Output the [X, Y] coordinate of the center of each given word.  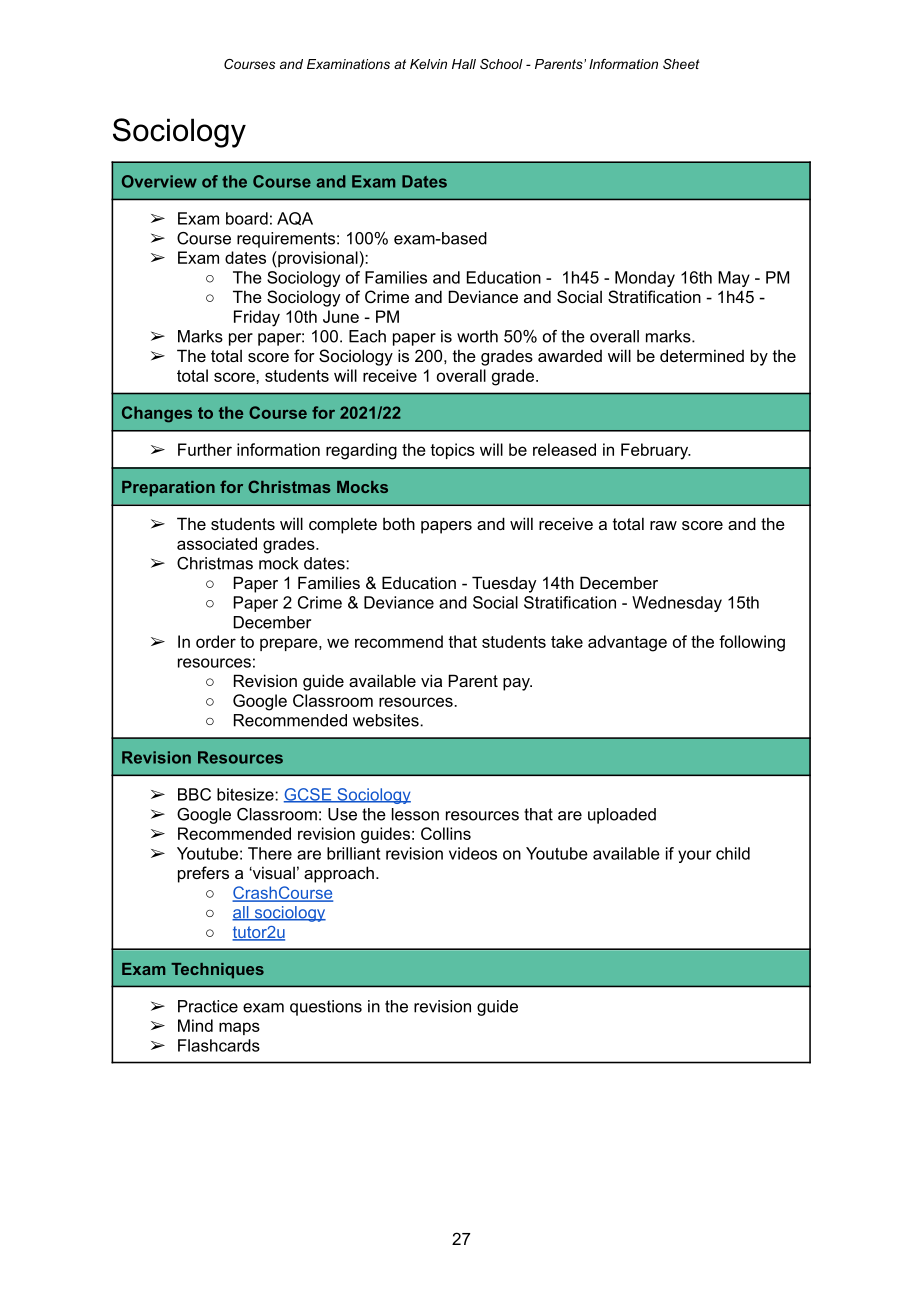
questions [326, 1008]
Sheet [681, 64]
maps [239, 1028]
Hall [464, 64]
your [694, 856]
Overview [159, 181]
